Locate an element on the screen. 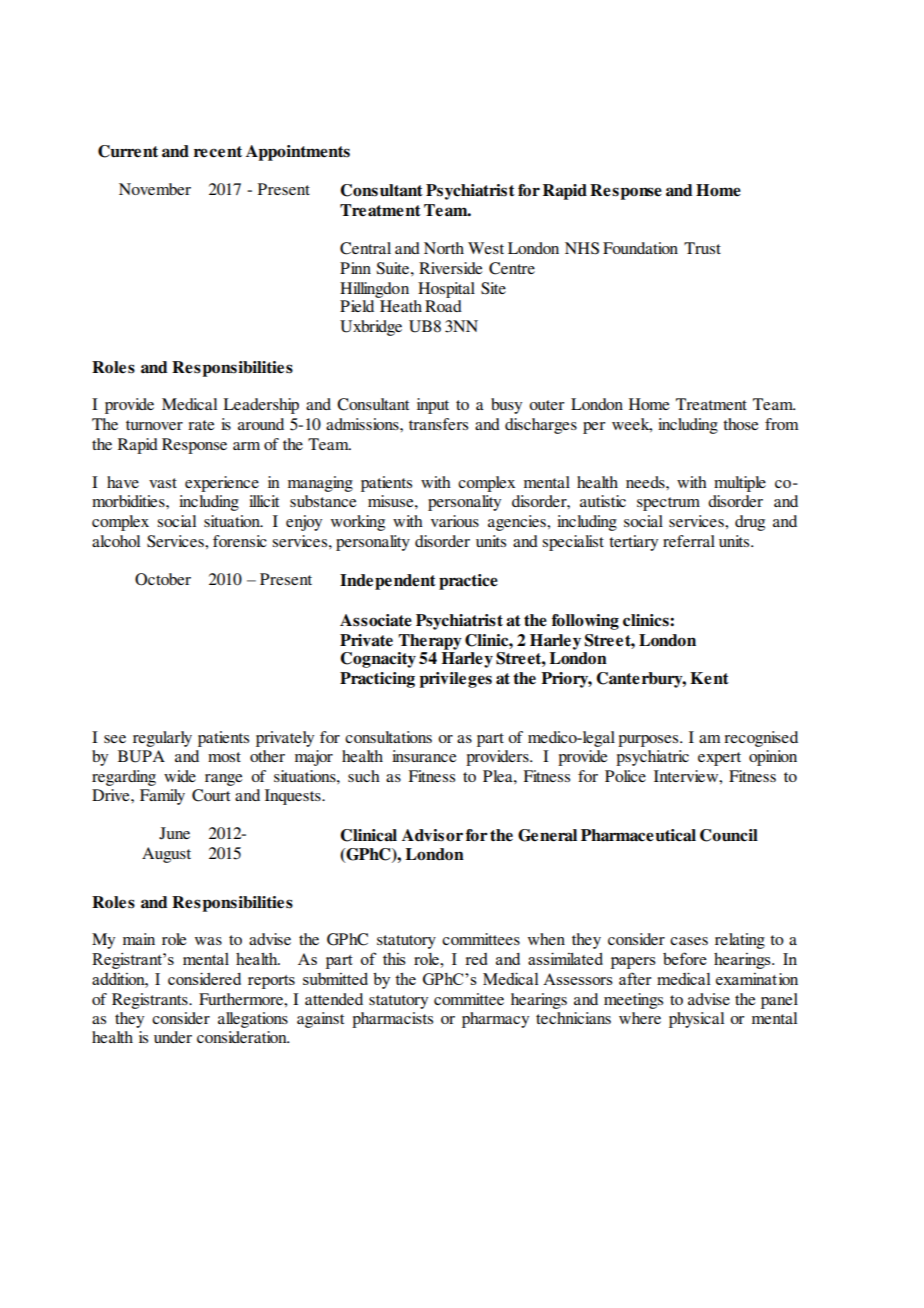 The height and width of the screenshot is (1308, 924). various is located at coordinates (455, 521).
